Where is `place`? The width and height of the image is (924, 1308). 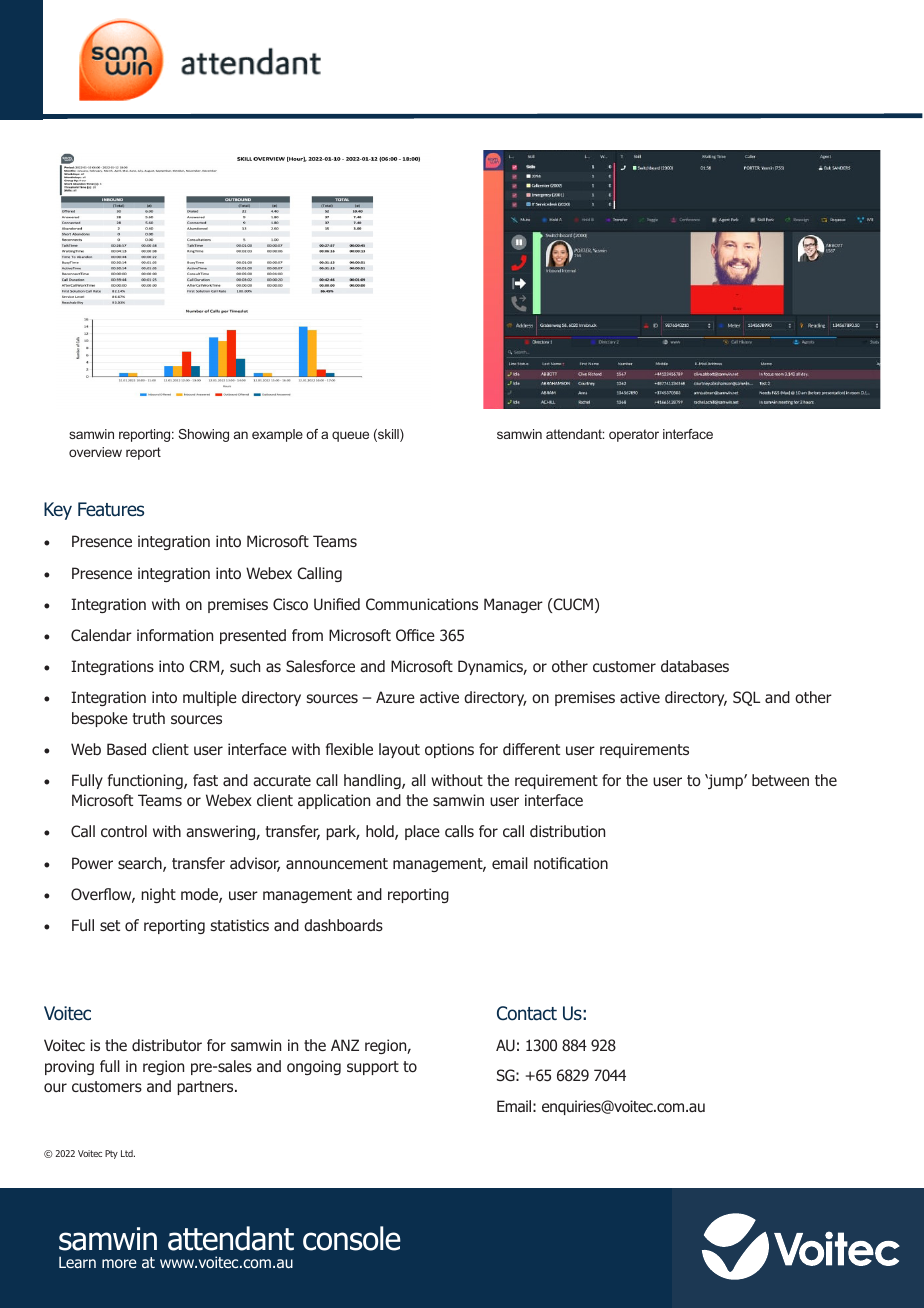
place is located at coordinates (422, 832).
